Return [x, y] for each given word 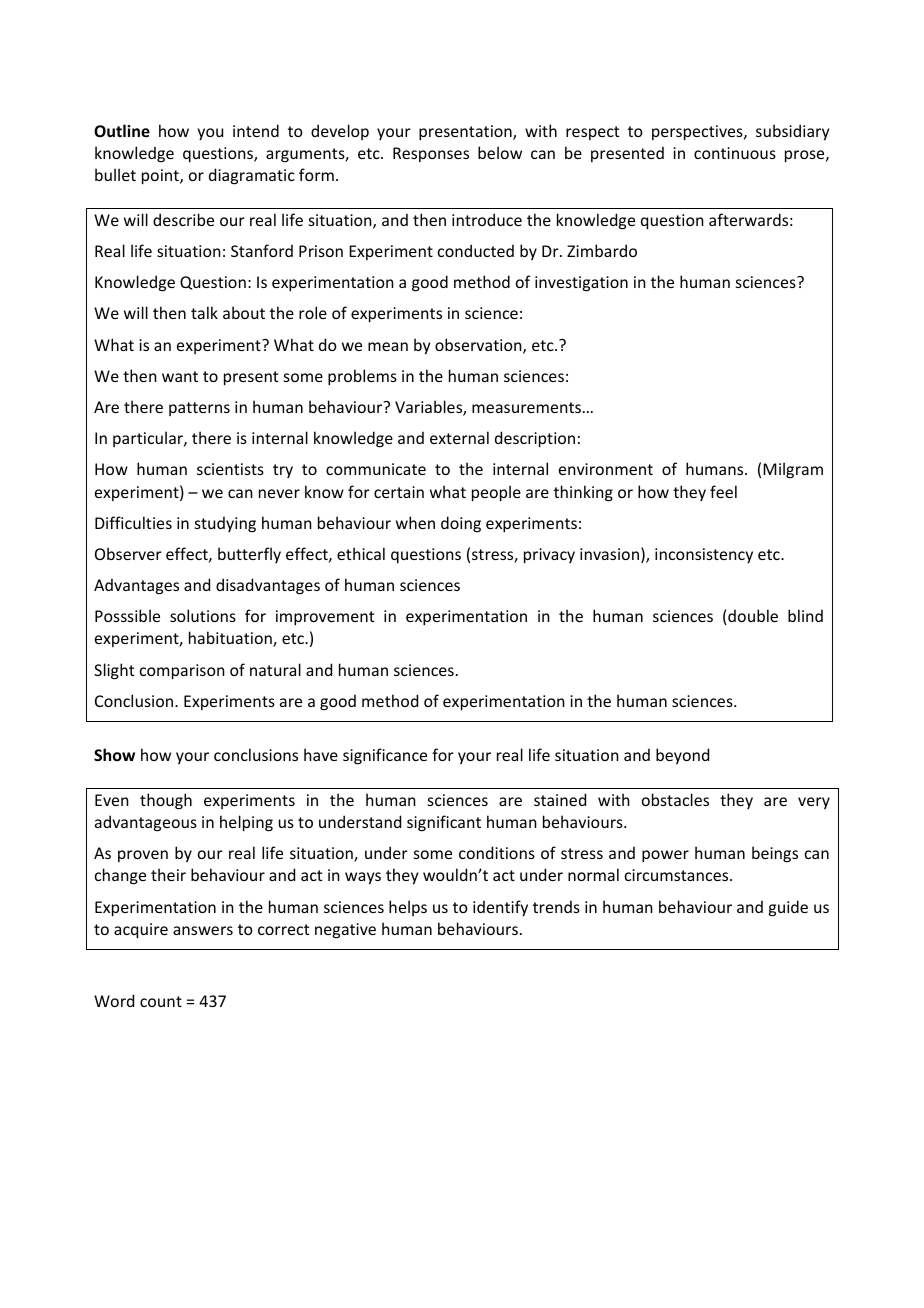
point [161, 177]
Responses [431, 154]
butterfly [249, 555]
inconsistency [704, 555]
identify [500, 908]
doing [461, 524]
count [161, 1001]
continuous [735, 153]
